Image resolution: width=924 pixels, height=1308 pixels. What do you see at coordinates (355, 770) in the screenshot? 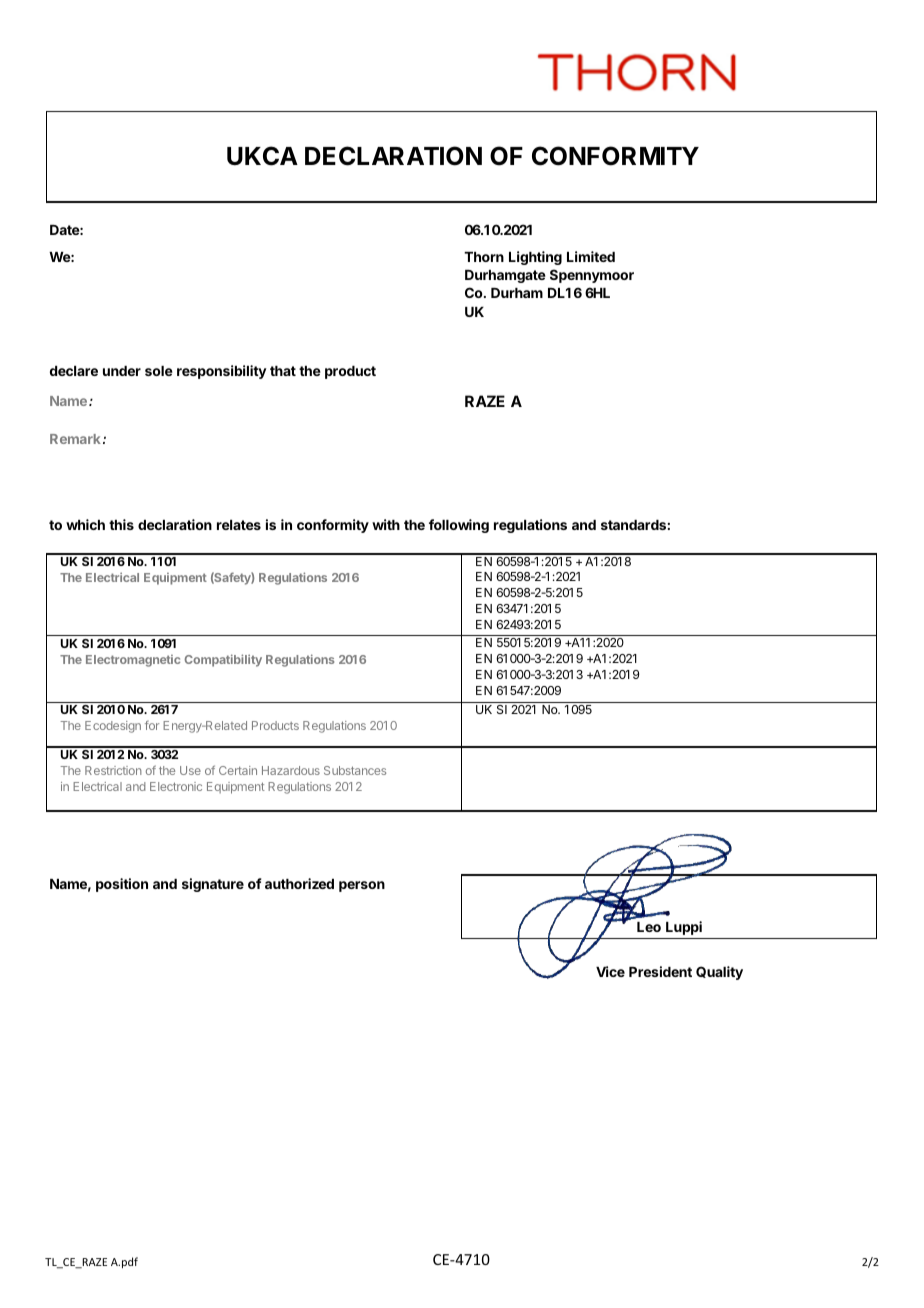
I see `Substances` at bounding box center [355, 770].
